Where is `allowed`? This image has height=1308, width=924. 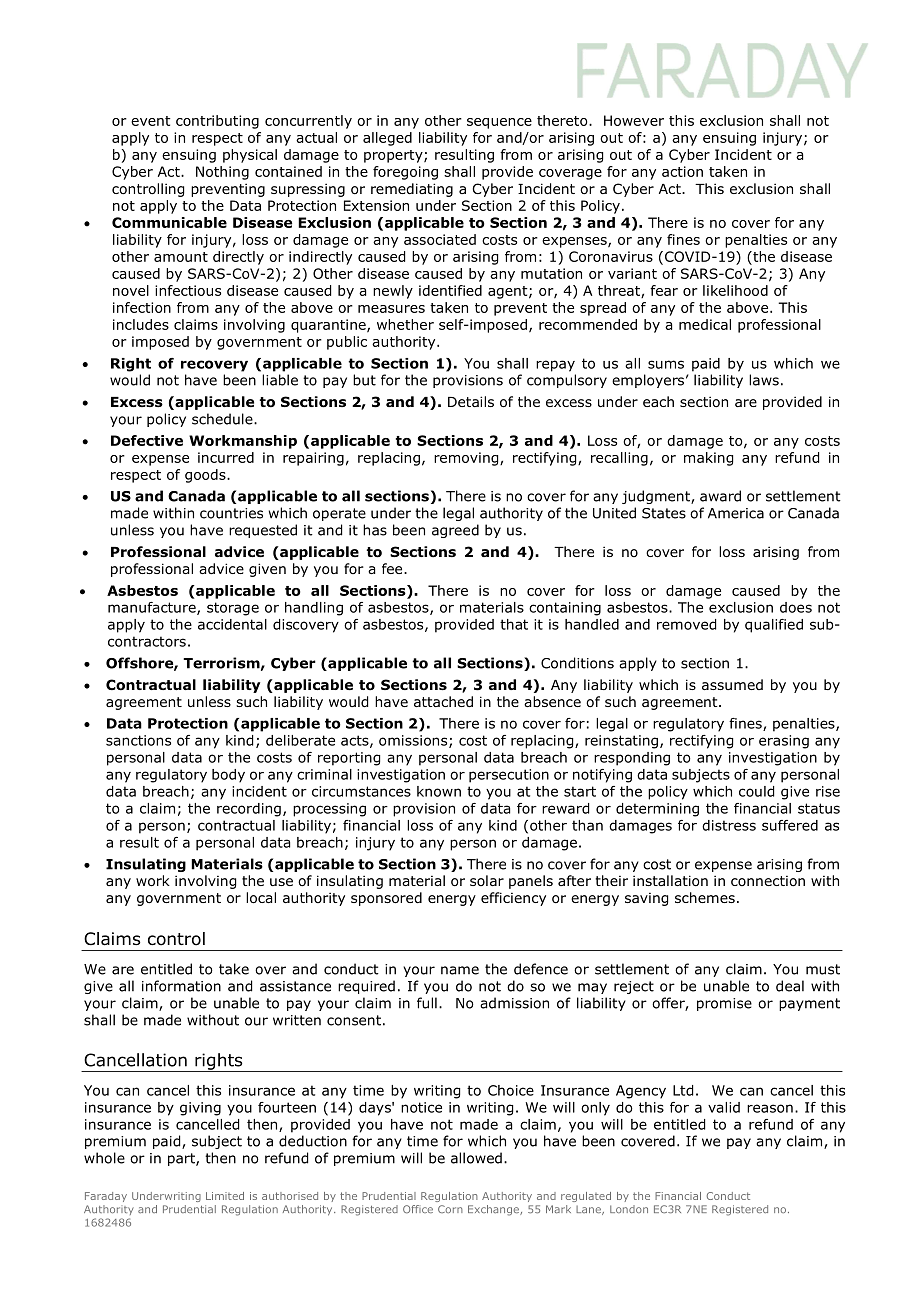 allowed is located at coordinates (476, 1158).
